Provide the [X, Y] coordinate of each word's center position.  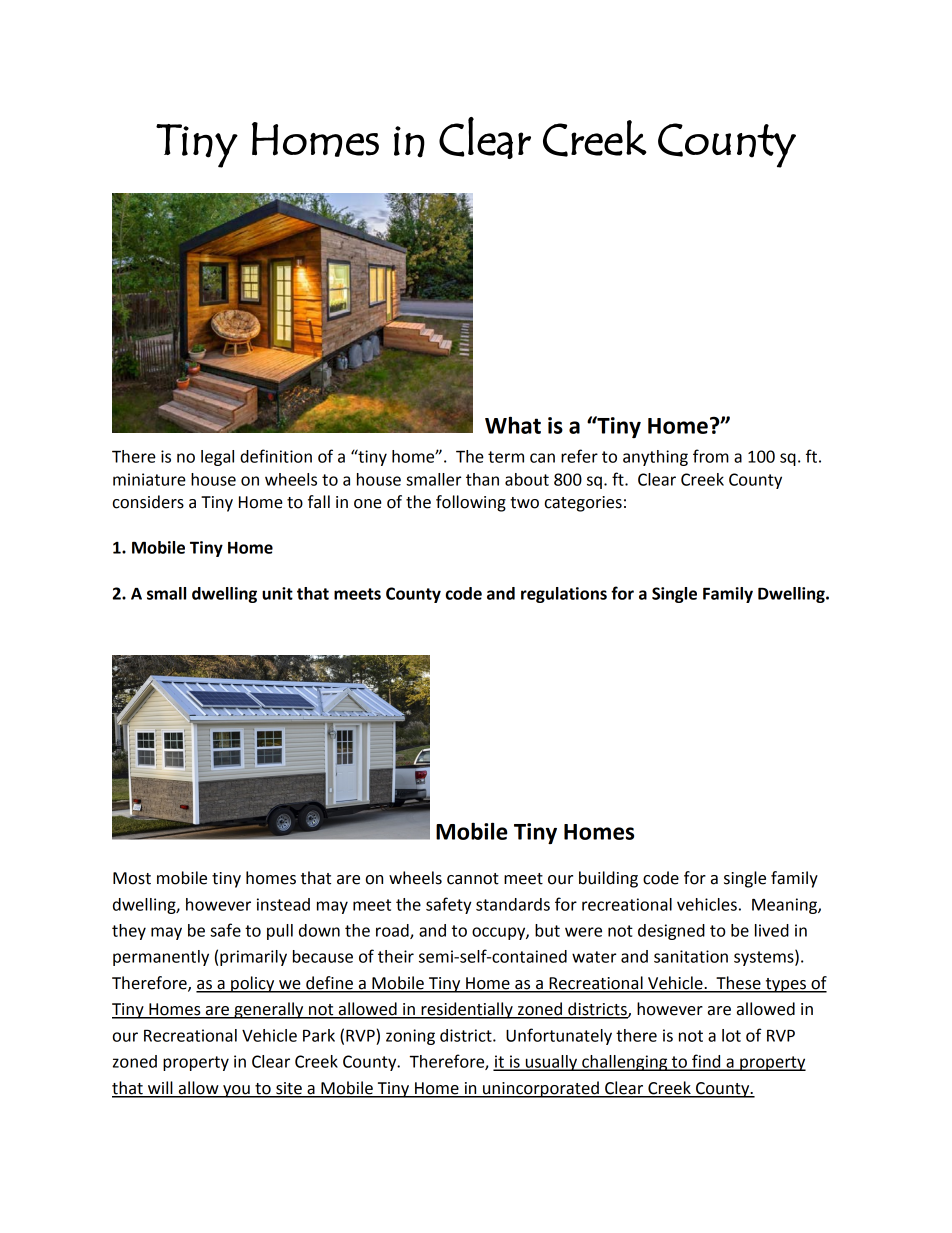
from [711, 456]
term [506, 457]
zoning [410, 1037]
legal [217, 458]
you [236, 1091]
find [706, 1062]
